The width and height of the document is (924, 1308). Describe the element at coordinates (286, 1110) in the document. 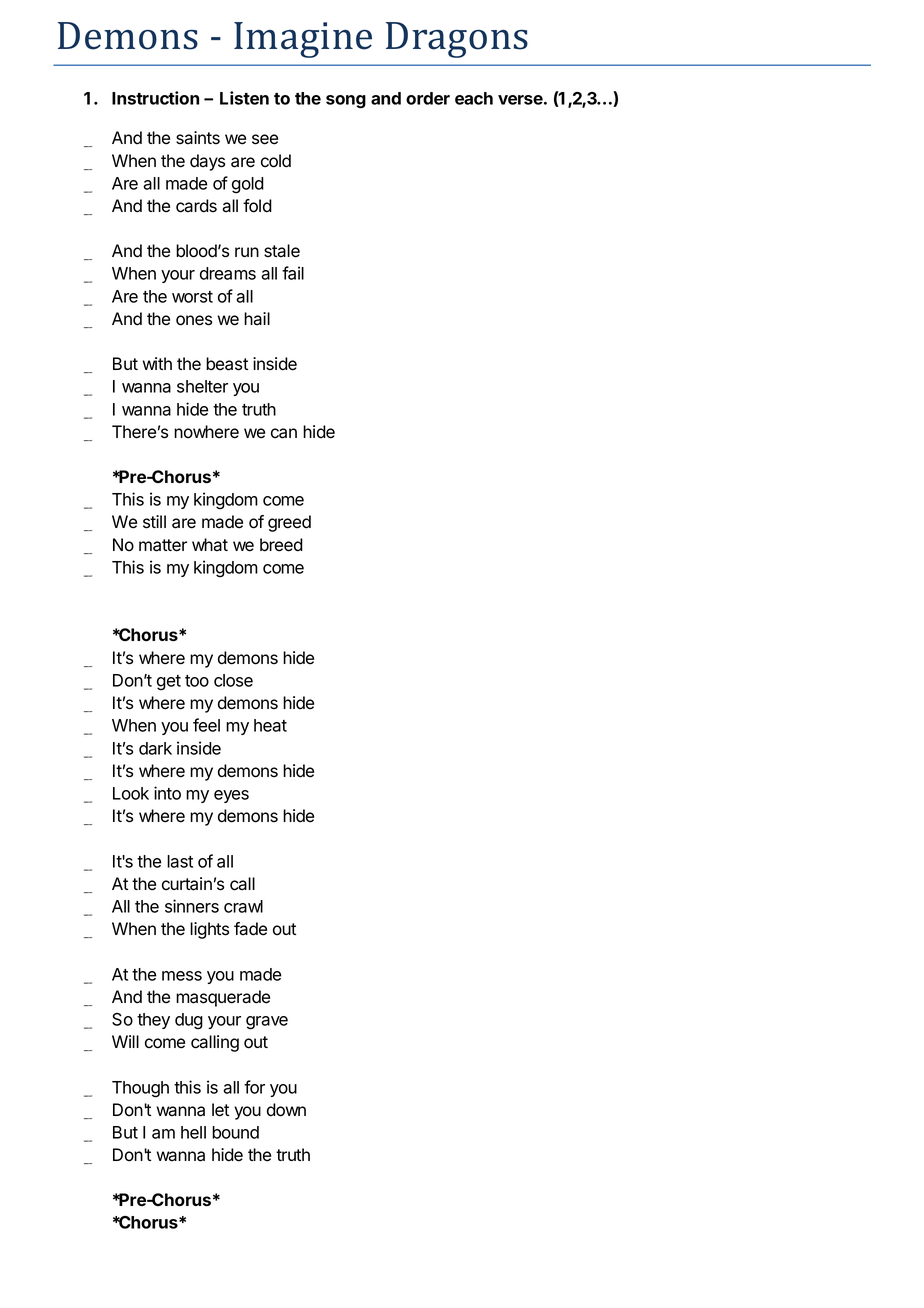

I see `down` at that location.
